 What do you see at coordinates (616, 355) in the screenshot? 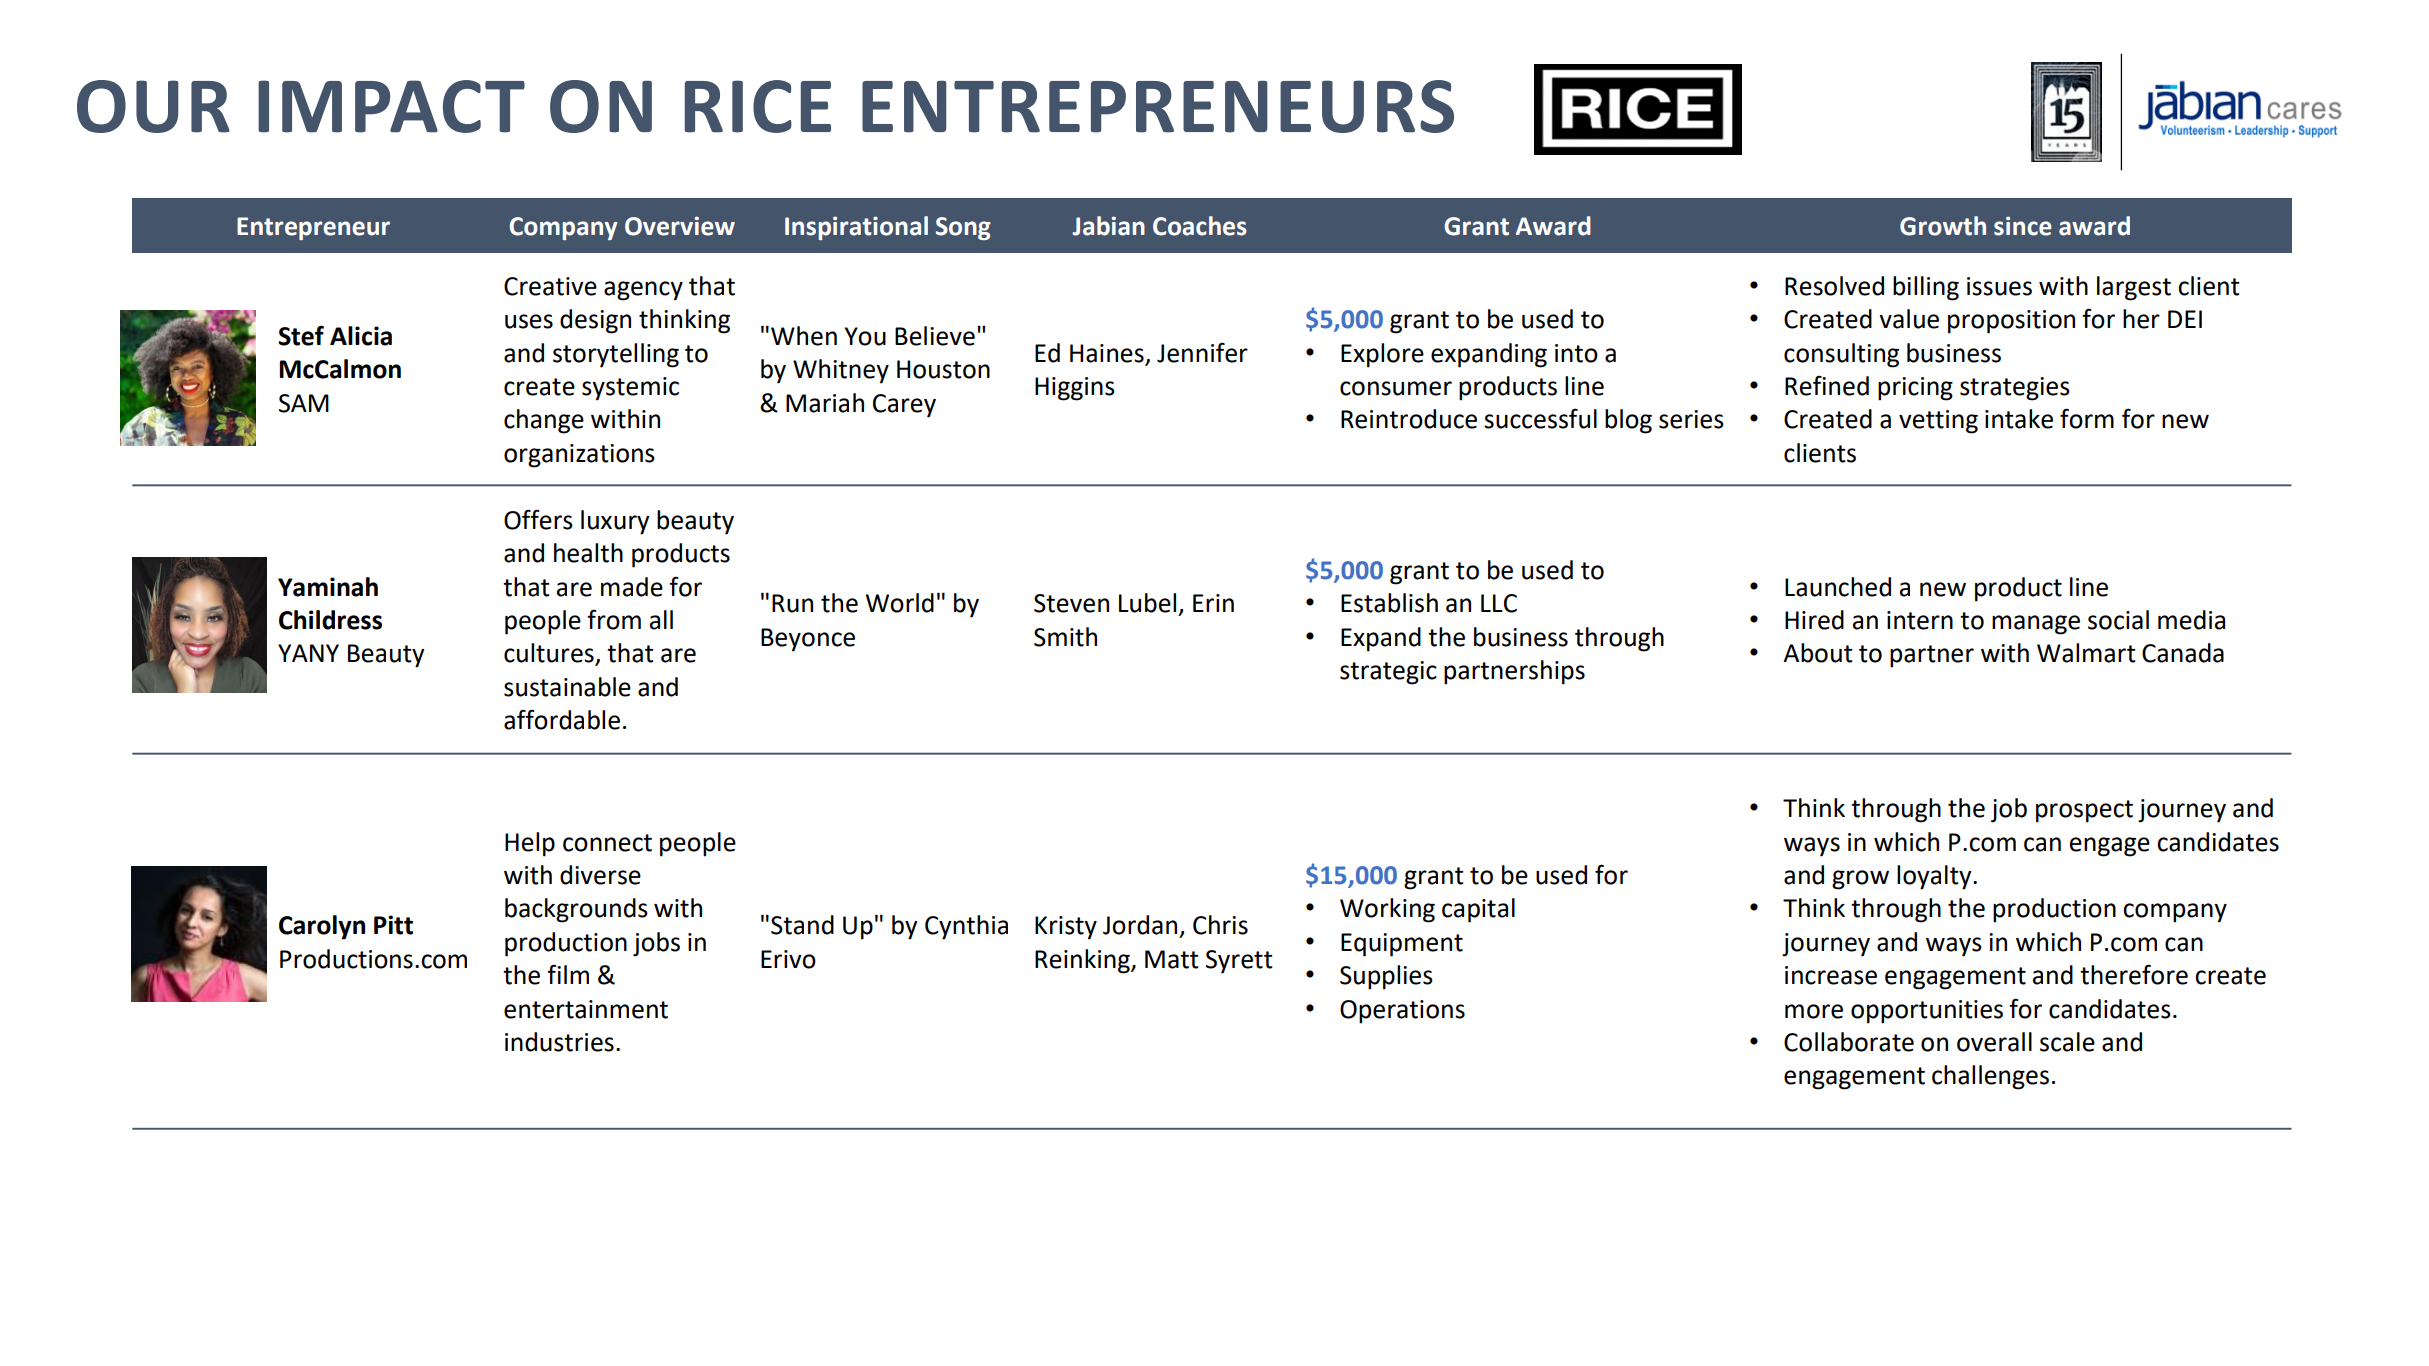
I see `storytelling` at bounding box center [616, 355].
